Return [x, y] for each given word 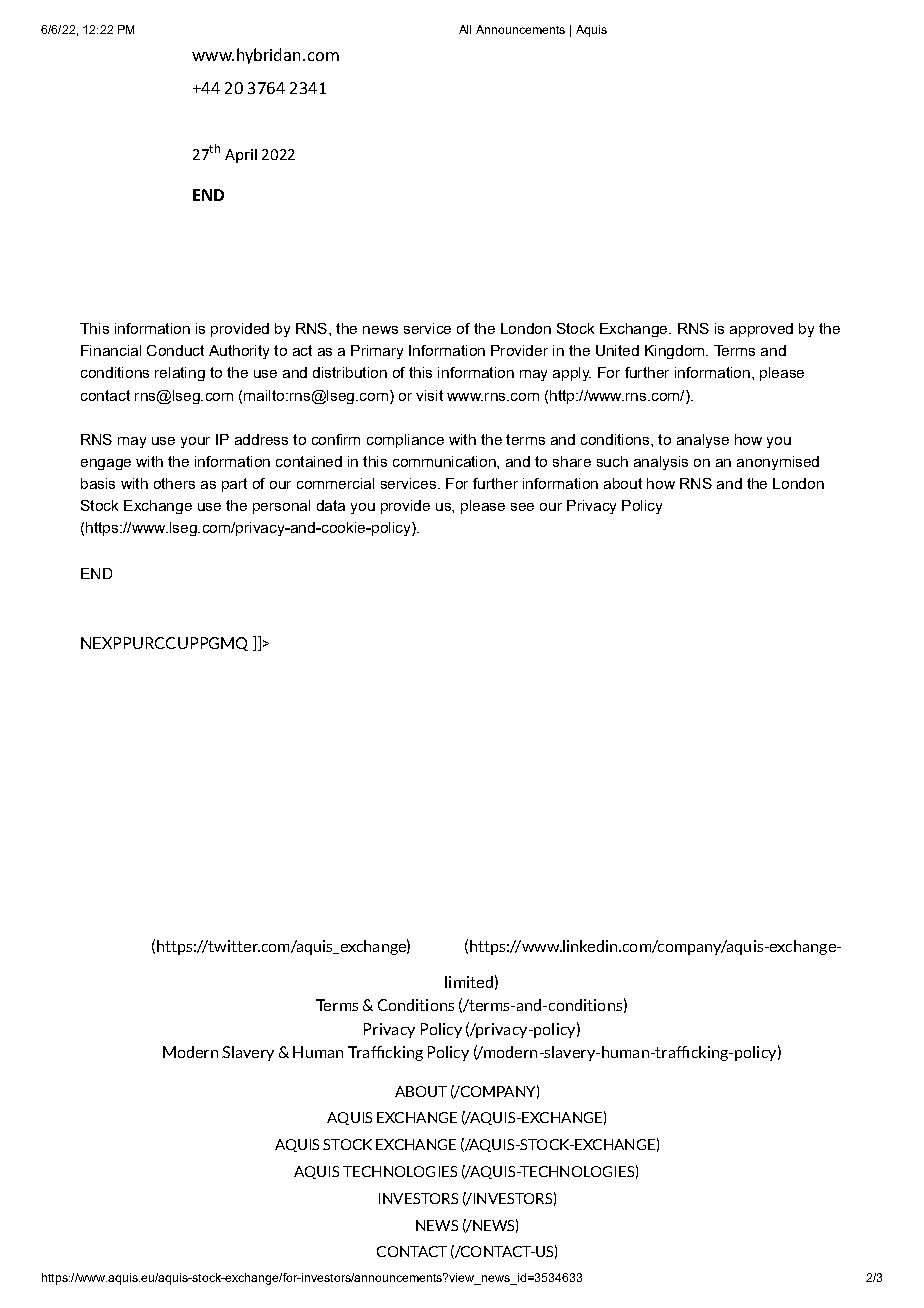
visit [429, 395]
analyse [703, 441]
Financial [111, 350]
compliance [405, 441]
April [241, 156]
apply [572, 374]
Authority [239, 352]
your [195, 442]
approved [761, 330]
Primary [377, 352]
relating [180, 374]
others [174, 483]
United [617, 350]
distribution [350, 372]
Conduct [175, 350]
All [465, 29]
